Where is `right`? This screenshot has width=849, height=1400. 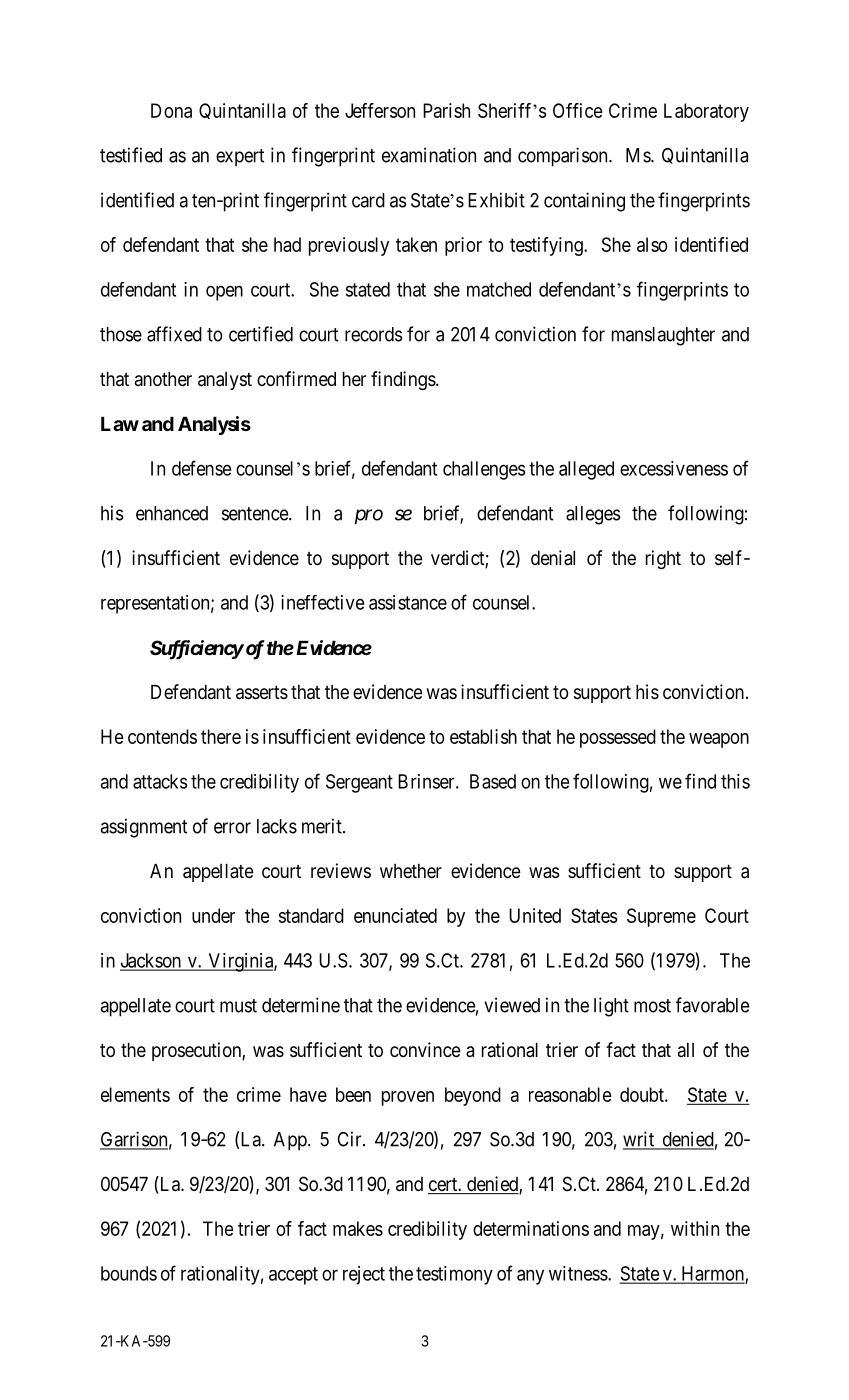
right is located at coordinates (663, 559).
